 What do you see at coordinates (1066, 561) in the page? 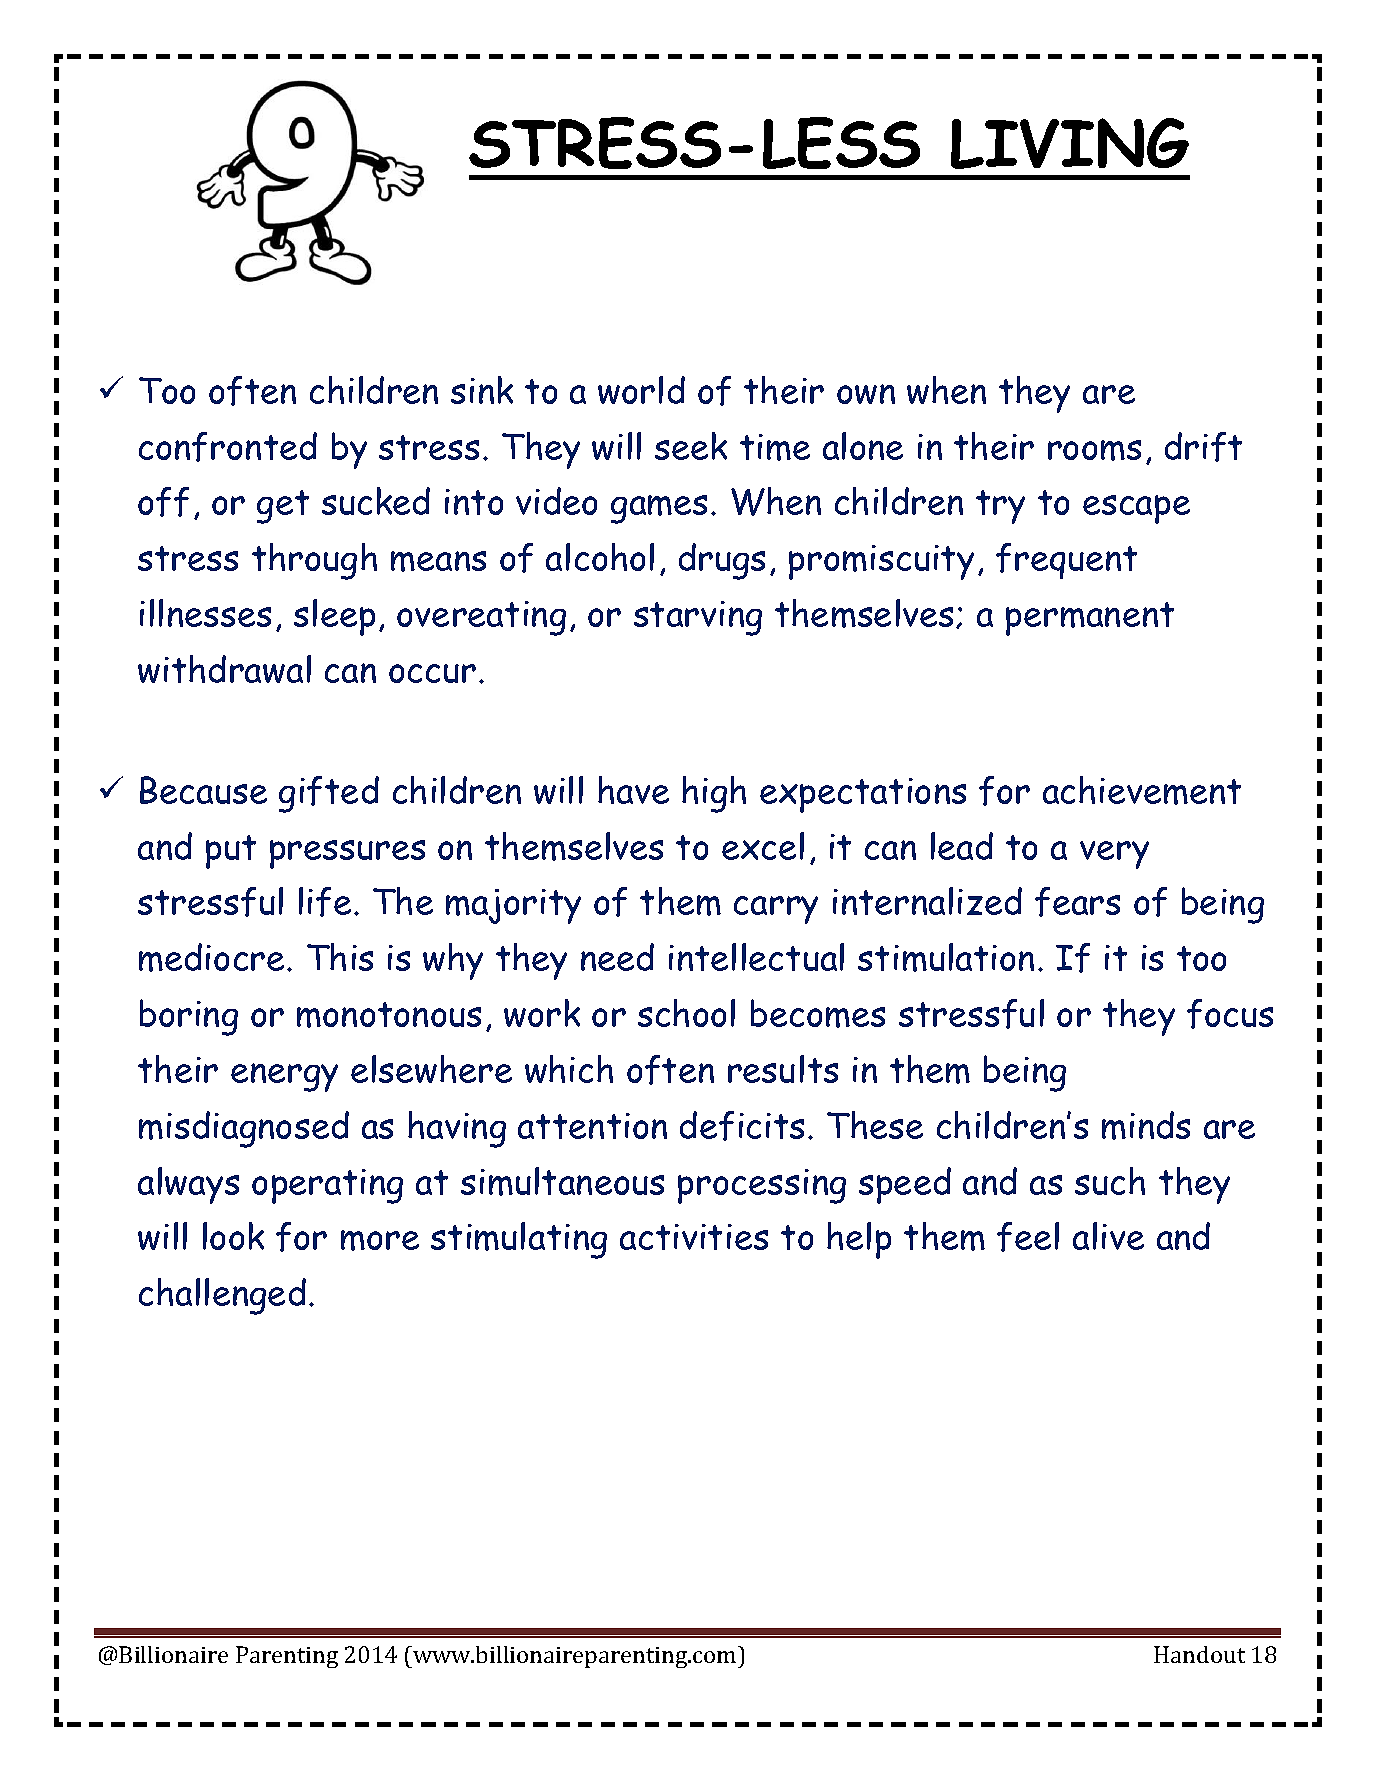
I see `frequent` at bounding box center [1066, 561].
